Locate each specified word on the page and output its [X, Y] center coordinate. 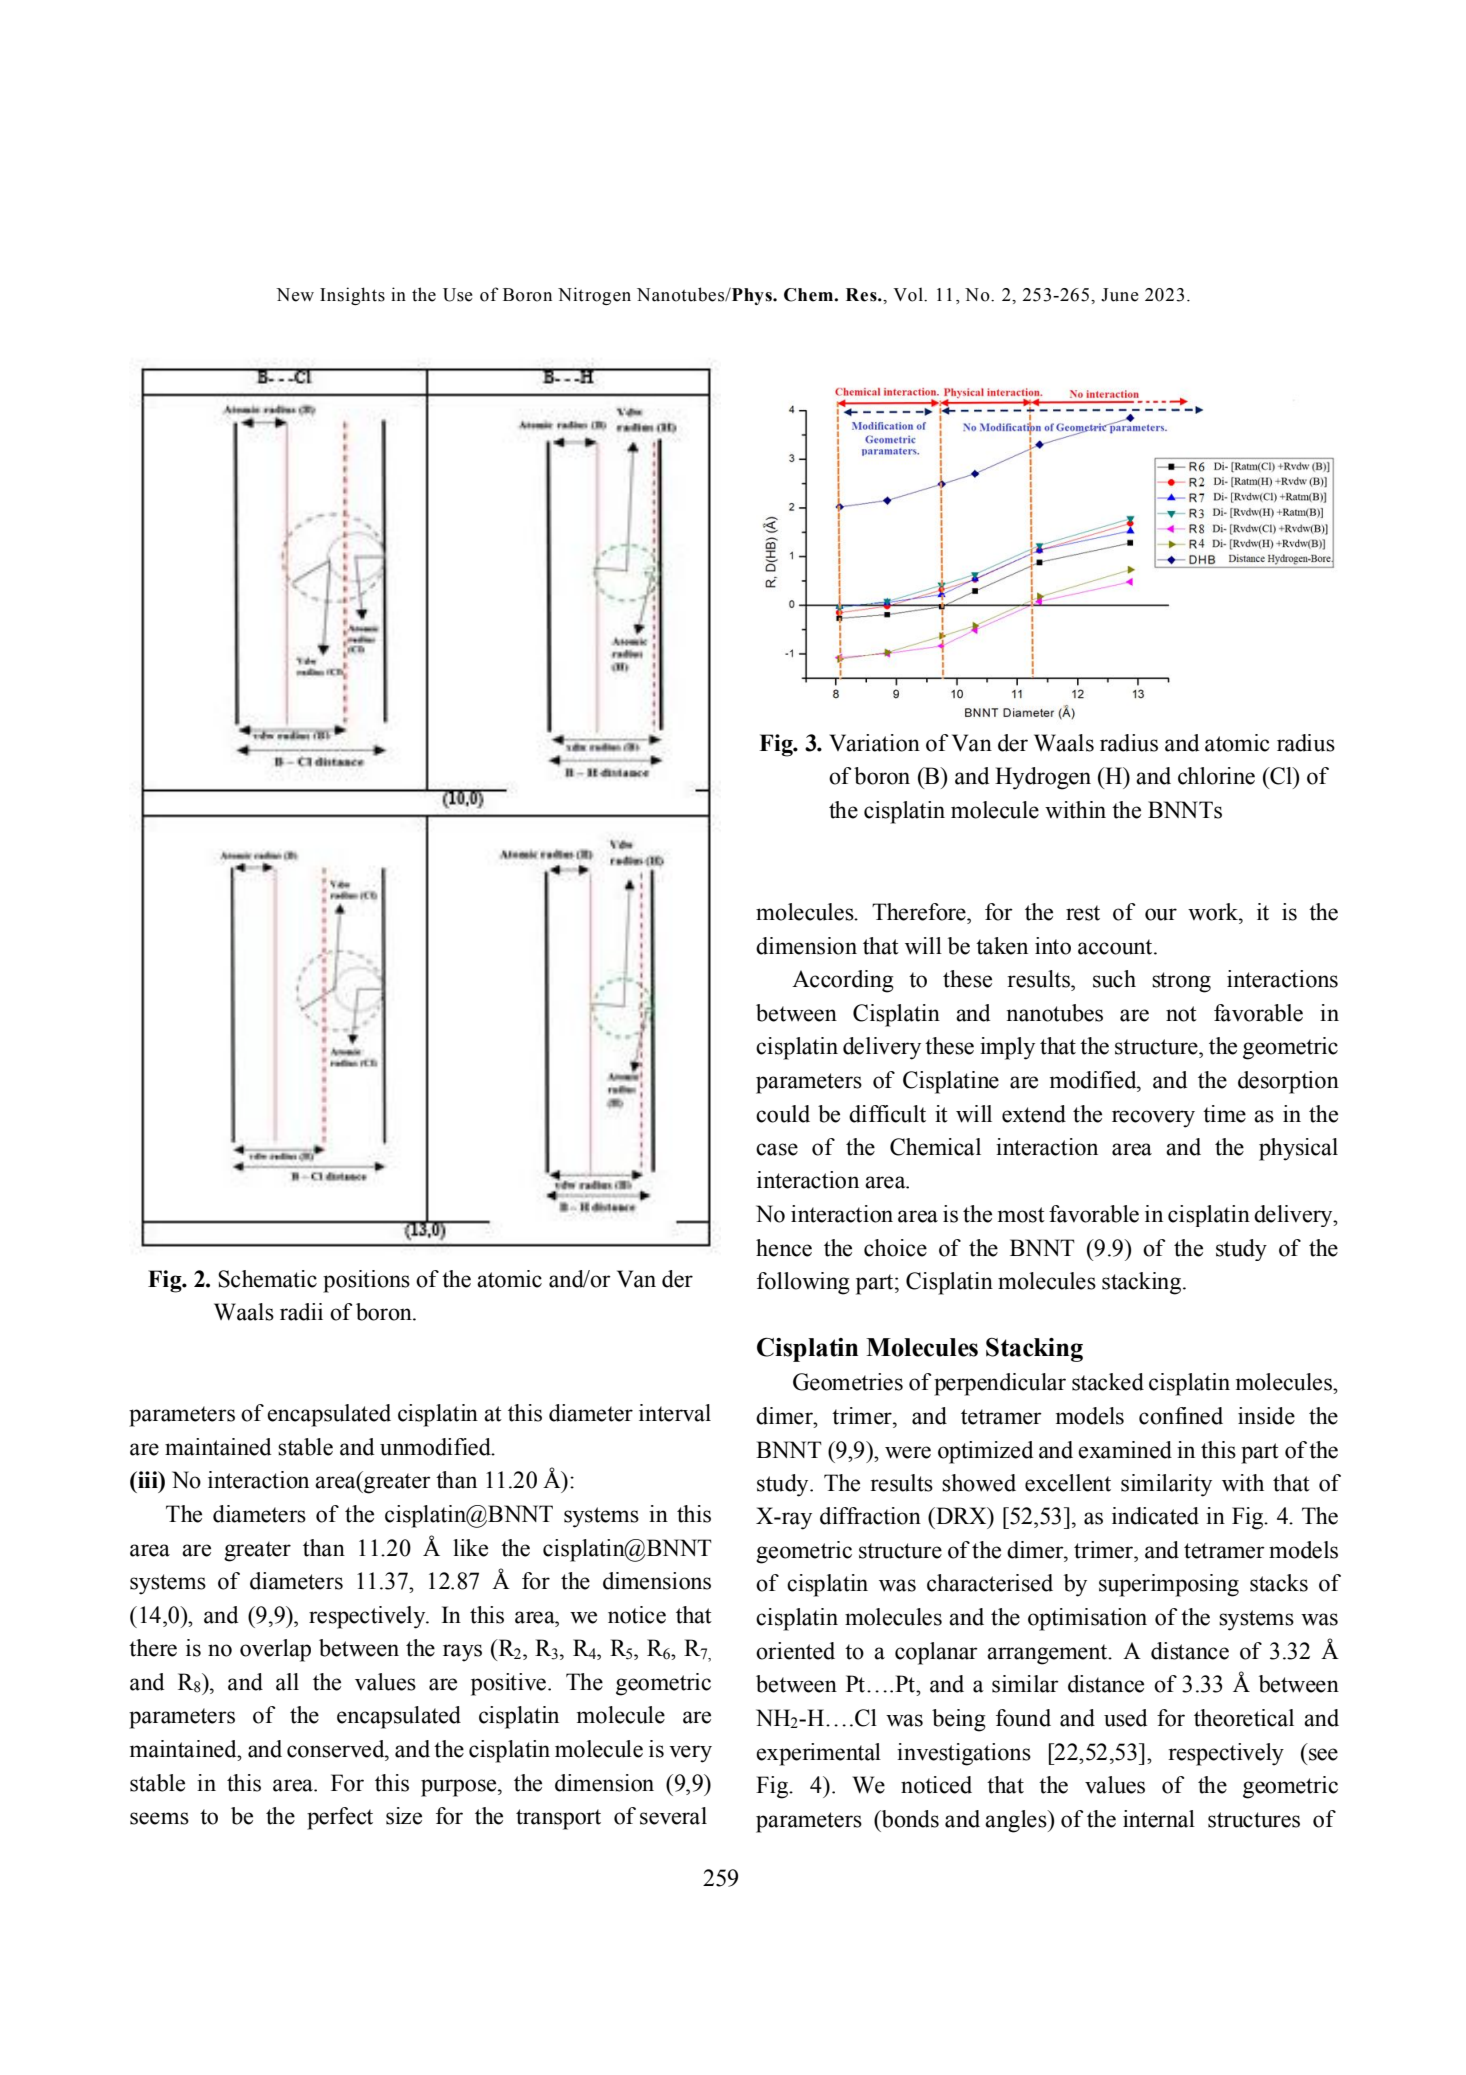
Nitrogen [594, 296]
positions [366, 1281]
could [783, 1114]
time [1224, 1114]
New [295, 295]
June [1120, 295]
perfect [340, 1818]
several [673, 1816]
